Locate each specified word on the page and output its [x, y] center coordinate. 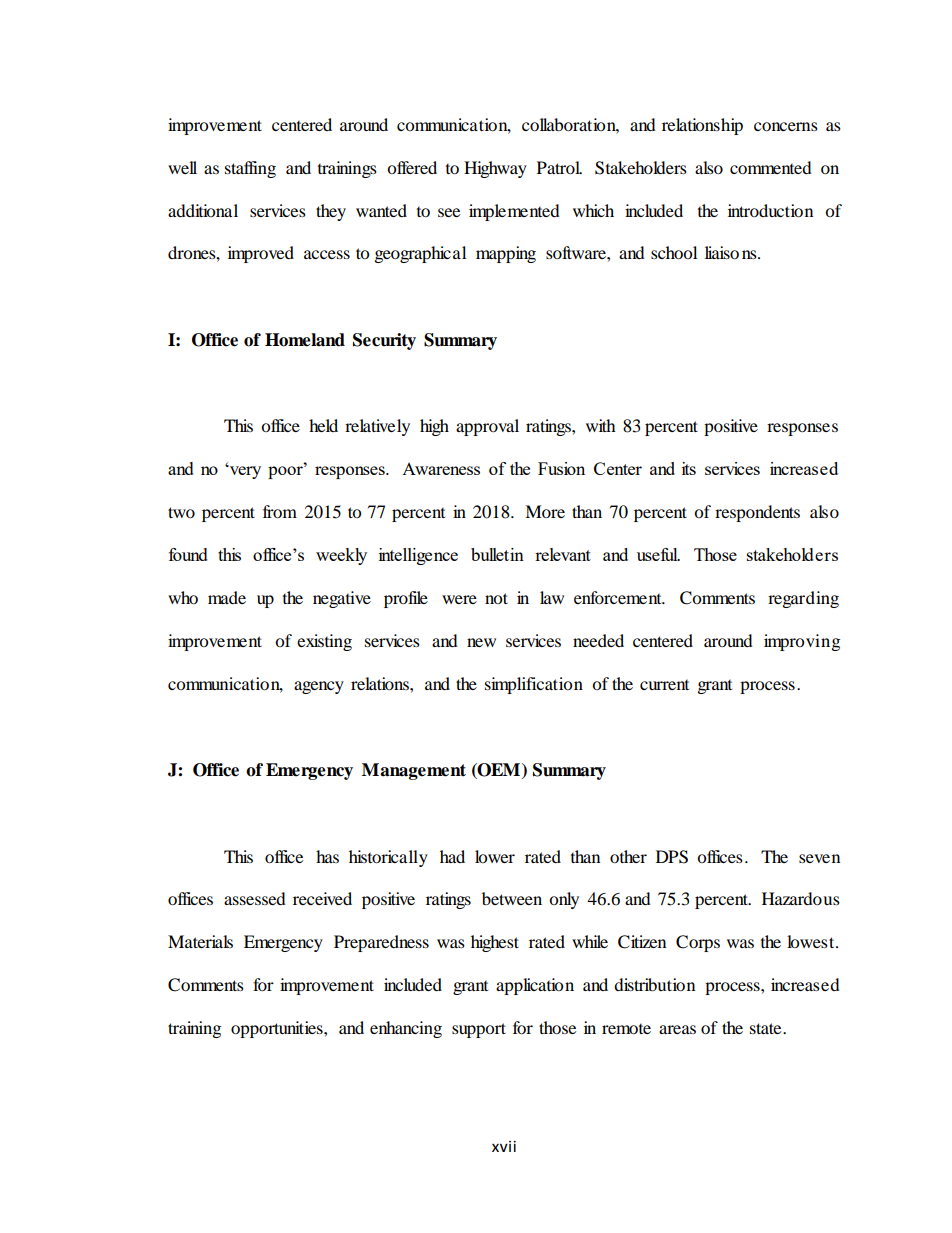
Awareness [441, 469]
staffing [250, 169]
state [767, 1028]
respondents [757, 513]
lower [495, 856]
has [327, 856]
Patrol [559, 167]
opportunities [278, 1029]
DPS [672, 857]
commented [771, 167]
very [244, 472]
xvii [504, 1146]
